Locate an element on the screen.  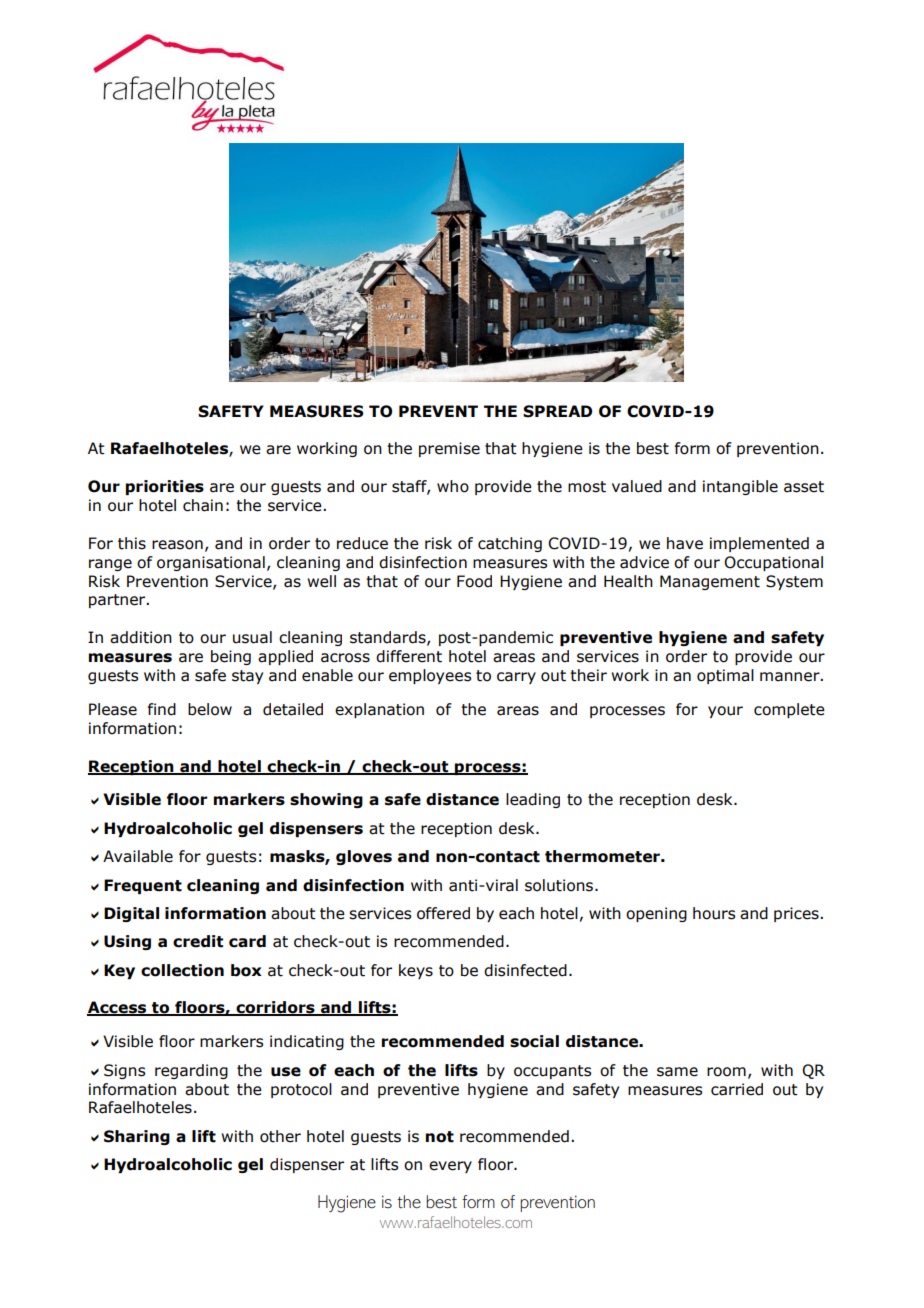
intangible is located at coordinates (740, 487).
